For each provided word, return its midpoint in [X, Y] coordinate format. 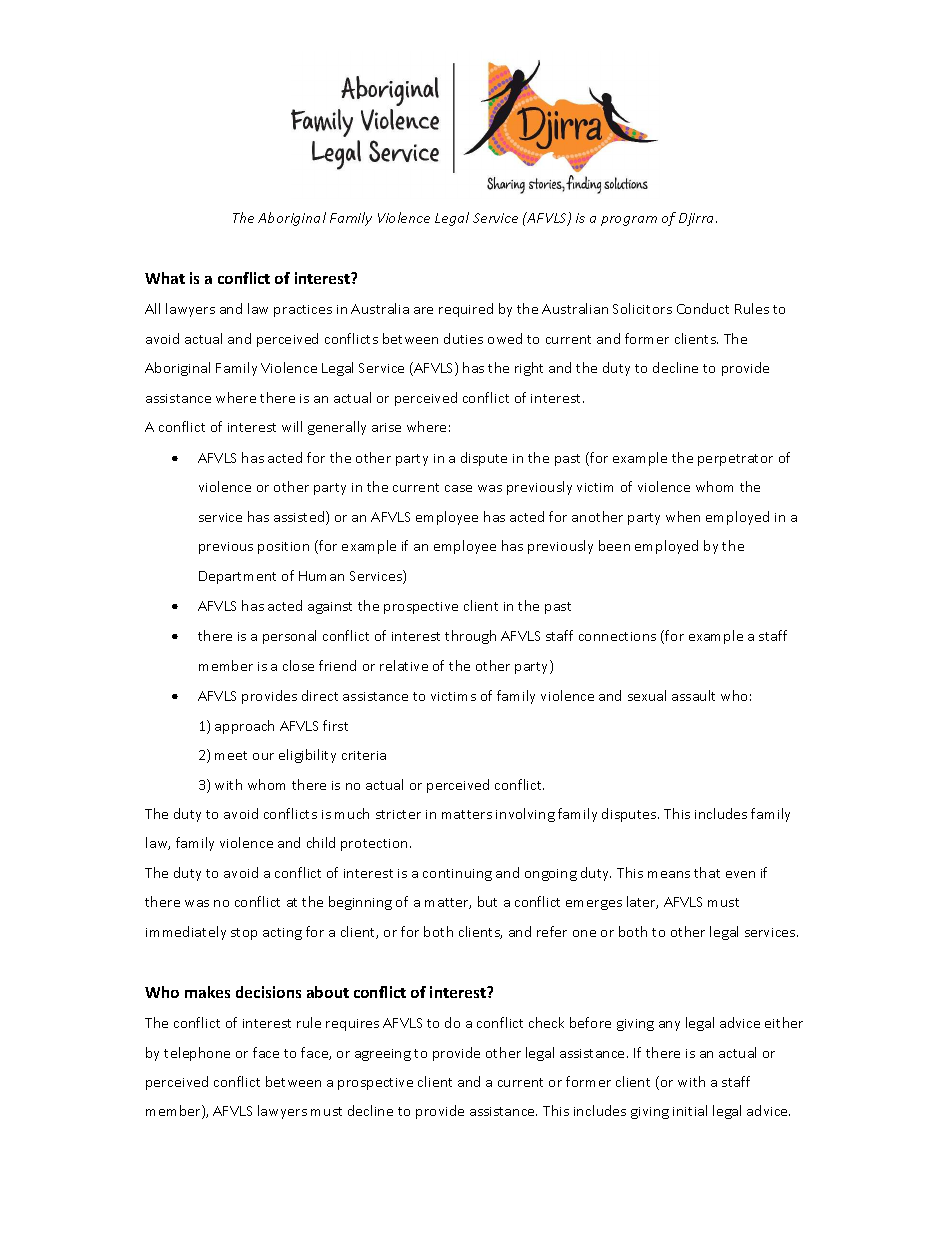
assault [693, 695]
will [292, 426]
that [707, 872]
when [683, 516]
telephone [197, 1054]
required [466, 310]
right [529, 369]
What [165, 278]
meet [231, 755]
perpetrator [735, 460]
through [470, 637]
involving [525, 815]
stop [244, 934]
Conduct [703, 308]
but [487, 901]
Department [237, 577]
